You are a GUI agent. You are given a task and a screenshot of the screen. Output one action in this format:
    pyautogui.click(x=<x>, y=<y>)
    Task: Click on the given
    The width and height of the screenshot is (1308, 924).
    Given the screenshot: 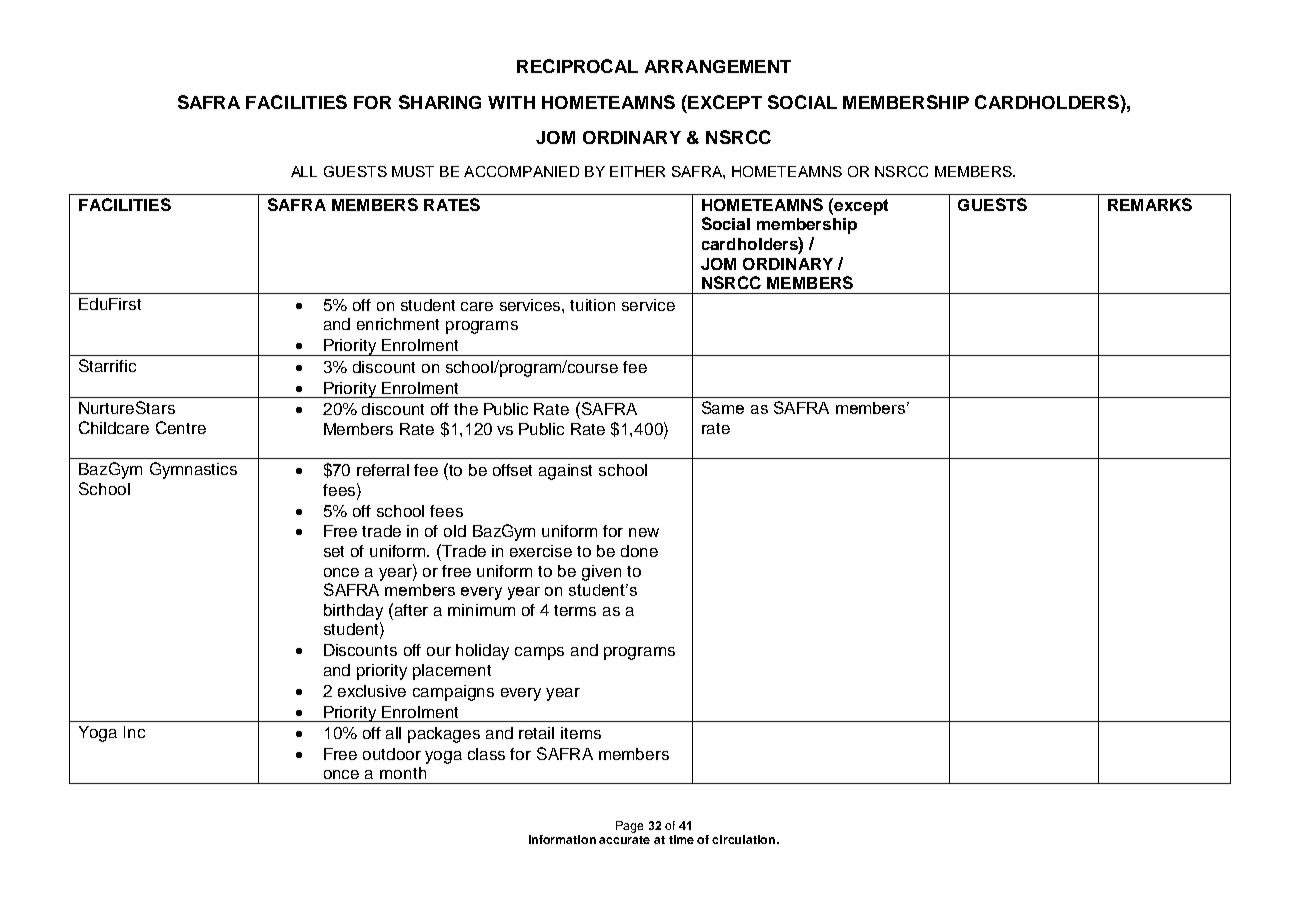 What is the action you would take?
    pyautogui.click(x=601, y=573)
